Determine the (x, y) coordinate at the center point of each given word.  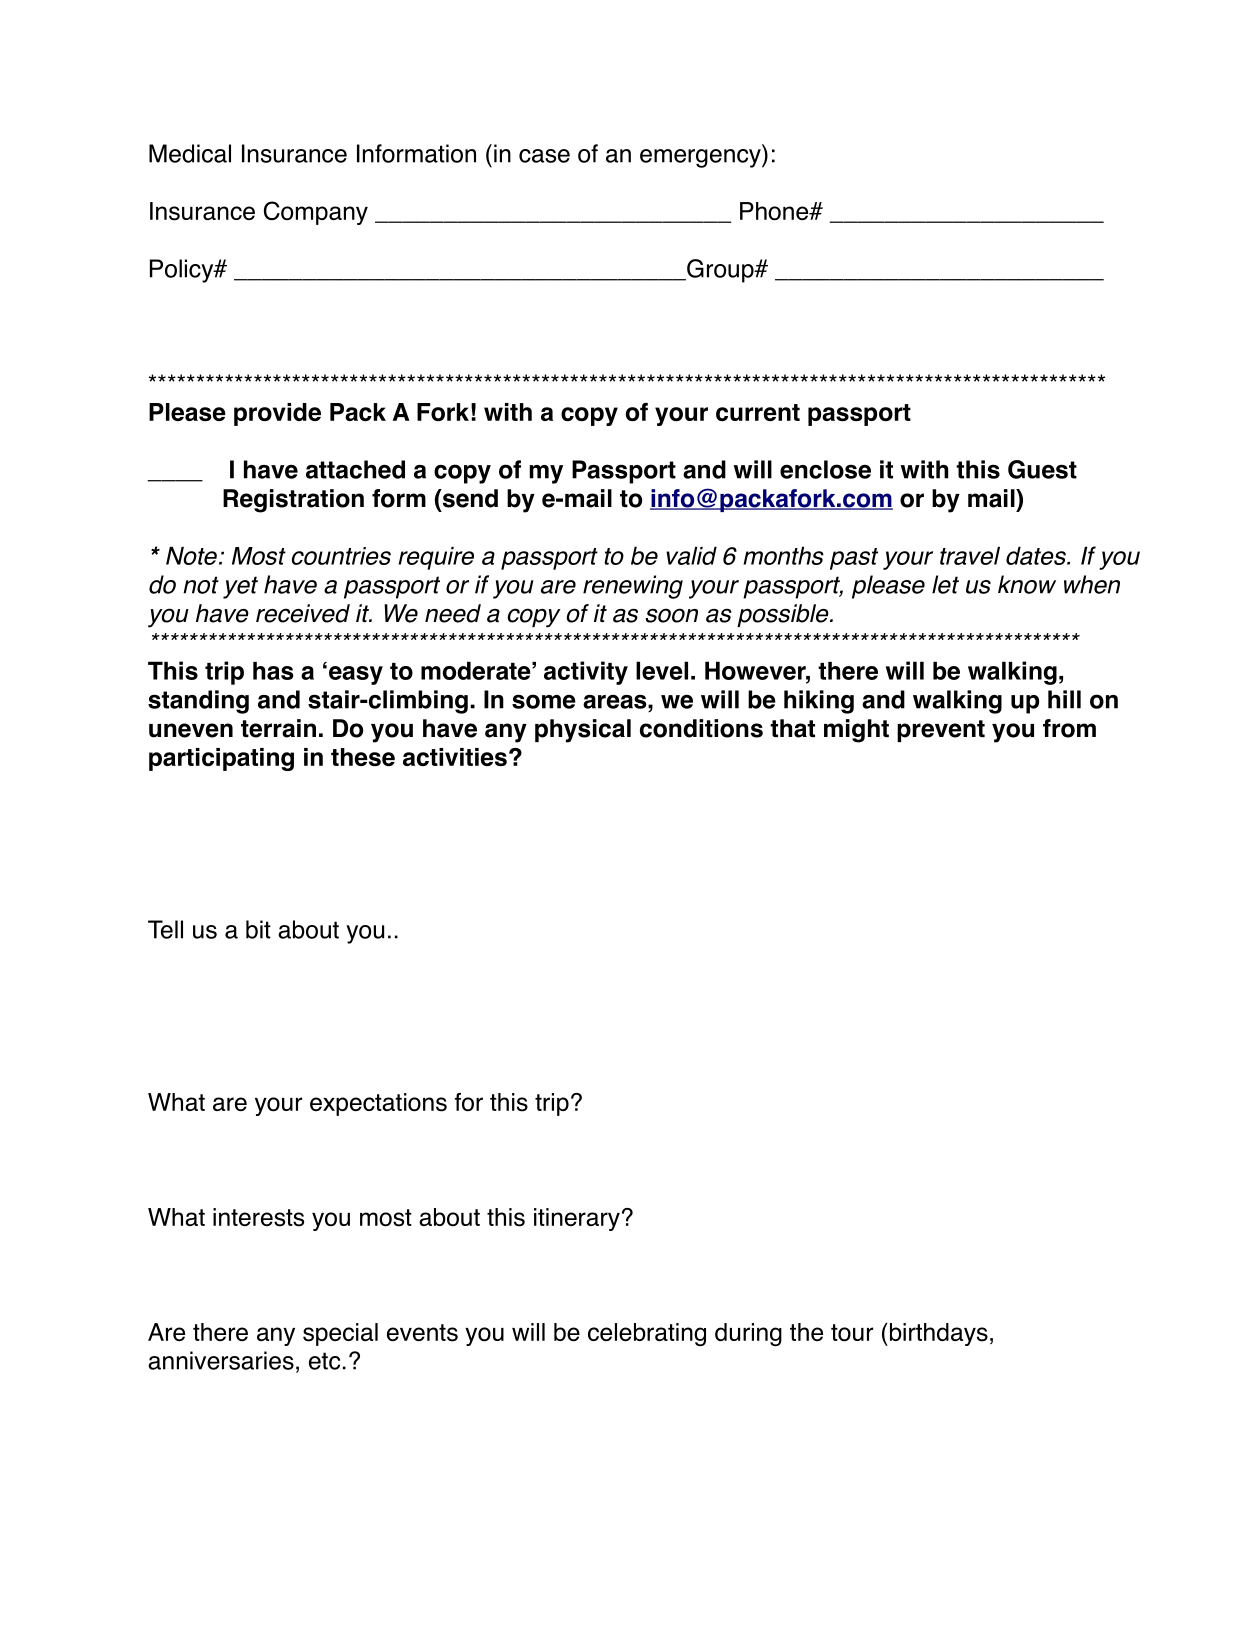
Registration (293, 501)
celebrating (647, 1334)
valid (691, 555)
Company (316, 213)
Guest (1042, 469)
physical (583, 731)
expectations (378, 1104)
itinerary (577, 1219)
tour (852, 1333)
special (340, 1334)
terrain (278, 728)
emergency (701, 158)
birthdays (937, 1334)
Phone (775, 211)
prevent (941, 731)
